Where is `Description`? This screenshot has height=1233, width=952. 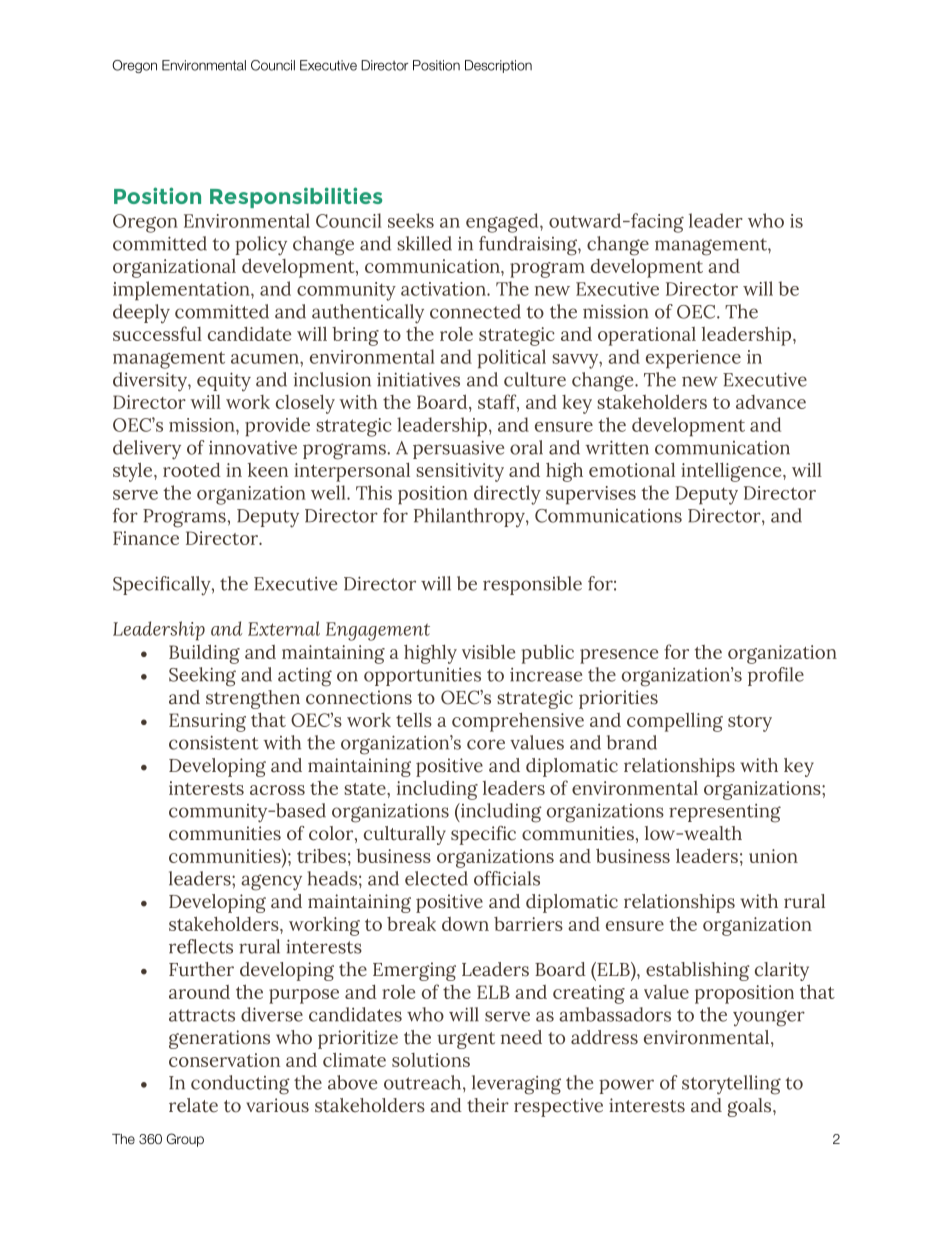
Description is located at coordinates (498, 66).
